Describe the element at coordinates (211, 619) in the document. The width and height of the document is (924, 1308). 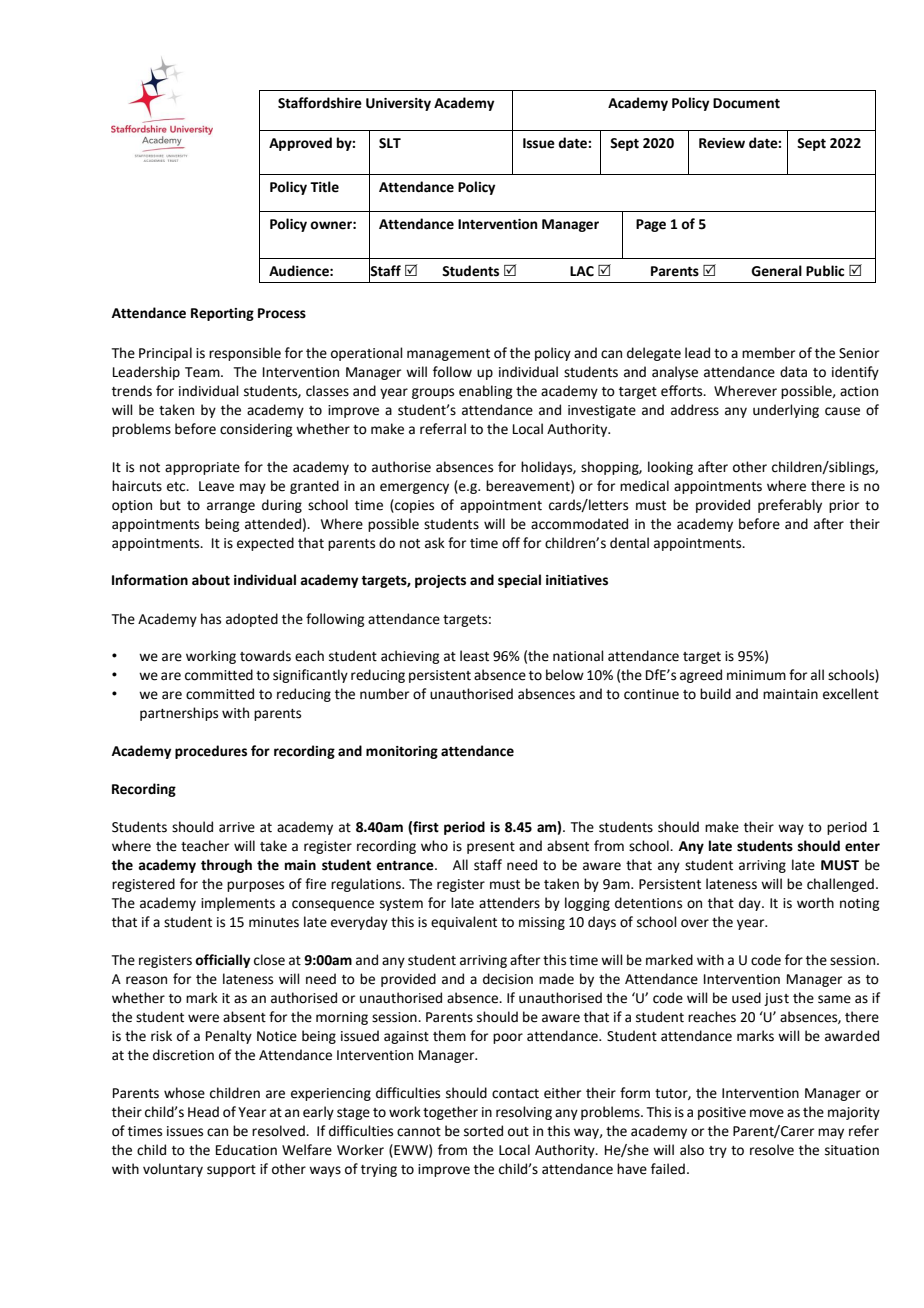
I see `has` at that location.
